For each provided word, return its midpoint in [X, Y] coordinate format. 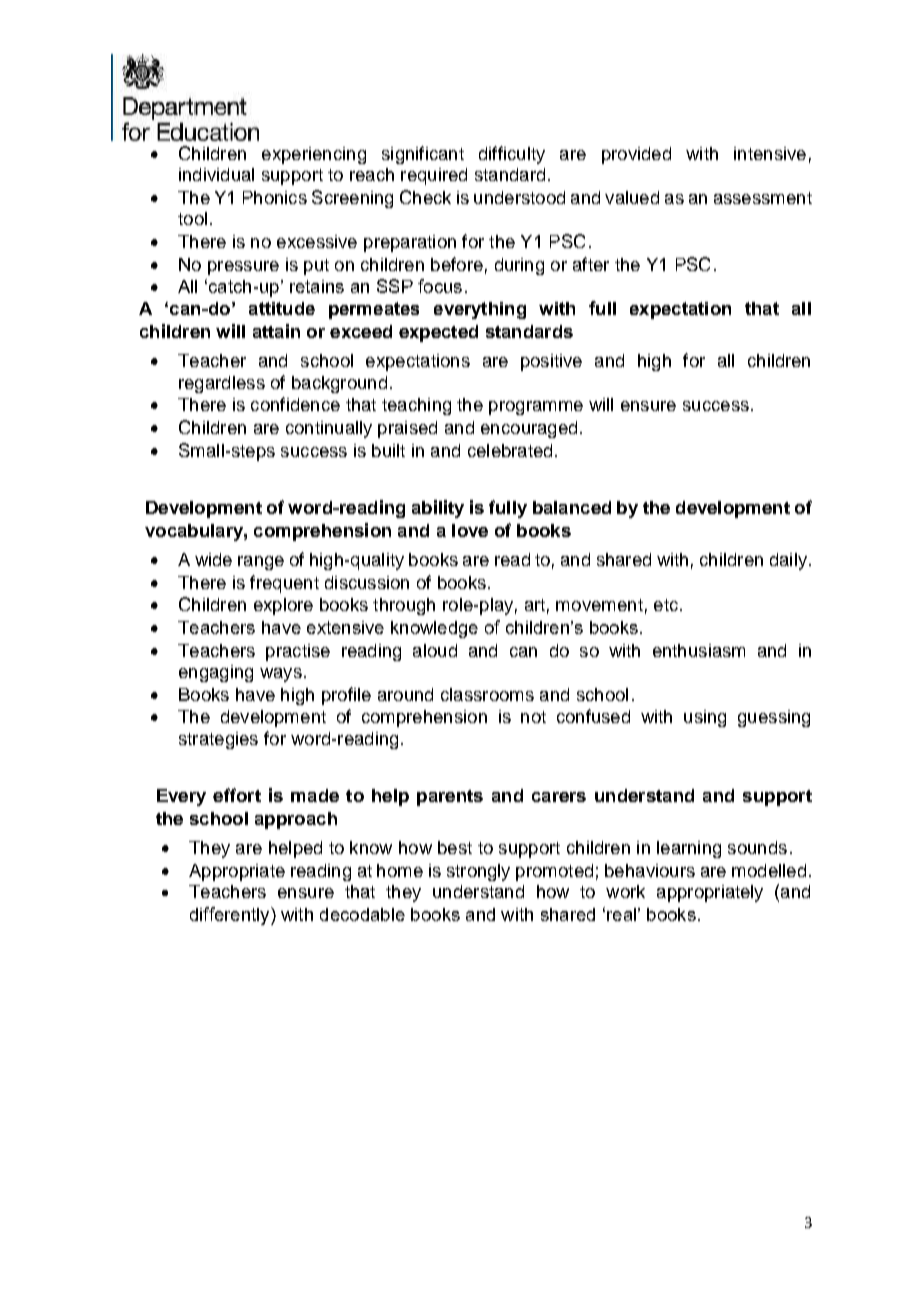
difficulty [512, 155]
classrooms [487, 694]
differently [231, 916]
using [705, 718]
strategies [218, 740]
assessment [763, 198]
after [591, 264]
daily [788, 561]
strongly [478, 872]
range [261, 563]
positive [551, 362]
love [470, 530]
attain [276, 331]
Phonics [275, 197]
